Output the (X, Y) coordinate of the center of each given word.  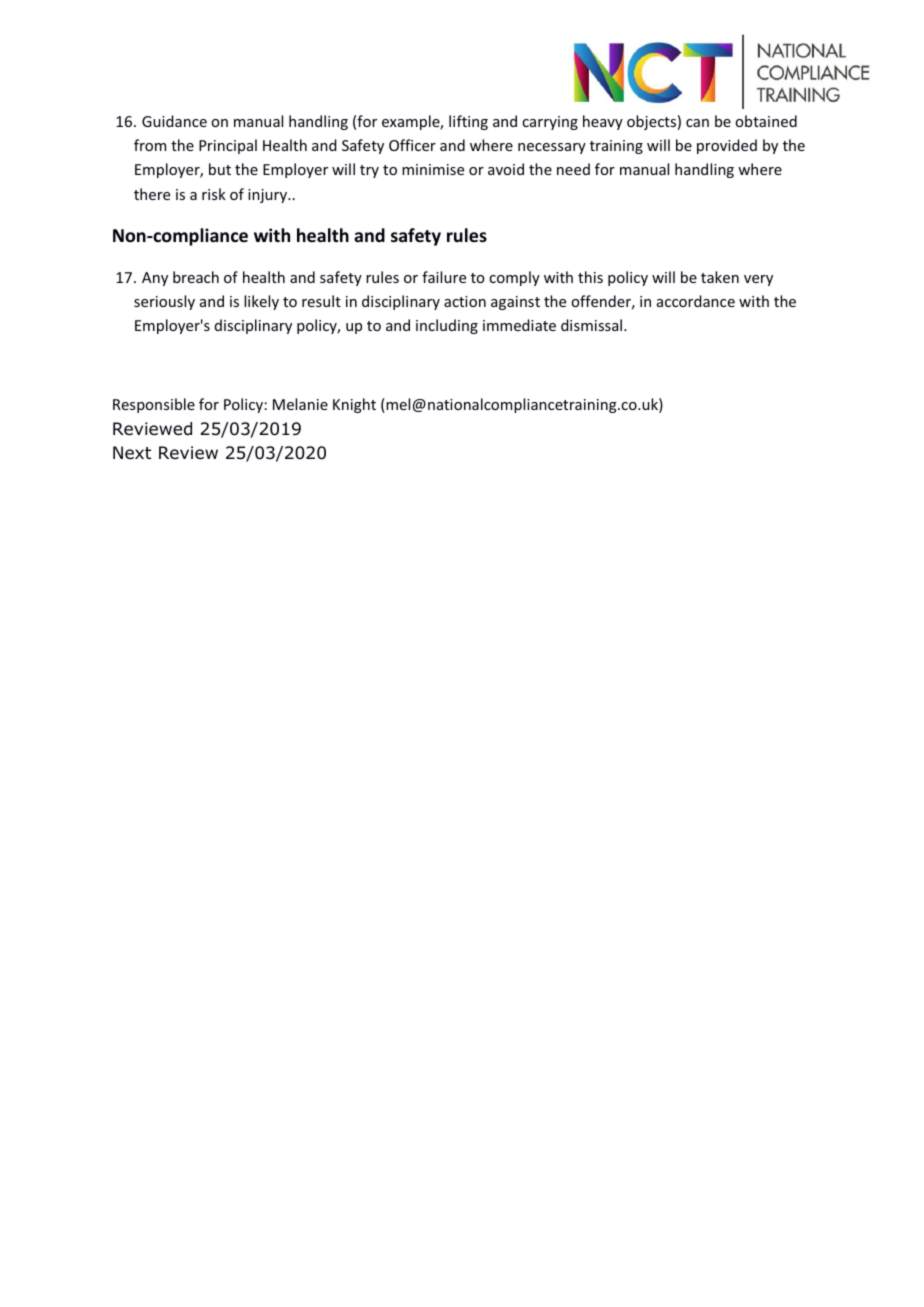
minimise (433, 169)
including (447, 326)
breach (196, 277)
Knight (354, 405)
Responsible (154, 405)
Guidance (174, 121)
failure (444, 277)
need (573, 169)
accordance (696, 301)
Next (132, 452)
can (697, 123)
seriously (164, 302)
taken (720, 277)
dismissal (593, 325)
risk (214, 194)
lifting (468, 122)
